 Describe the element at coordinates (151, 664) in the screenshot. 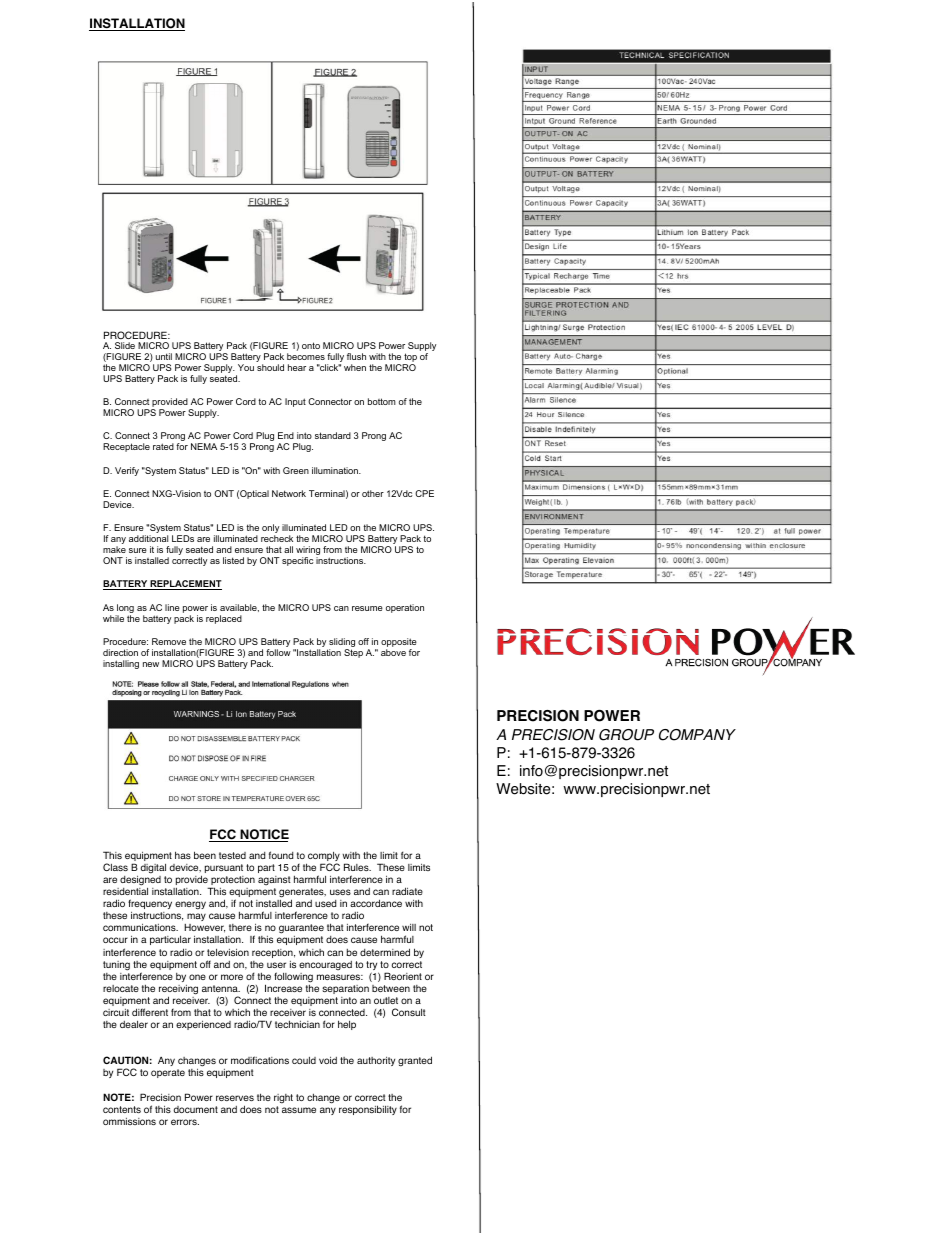

I see `new` at that location.
